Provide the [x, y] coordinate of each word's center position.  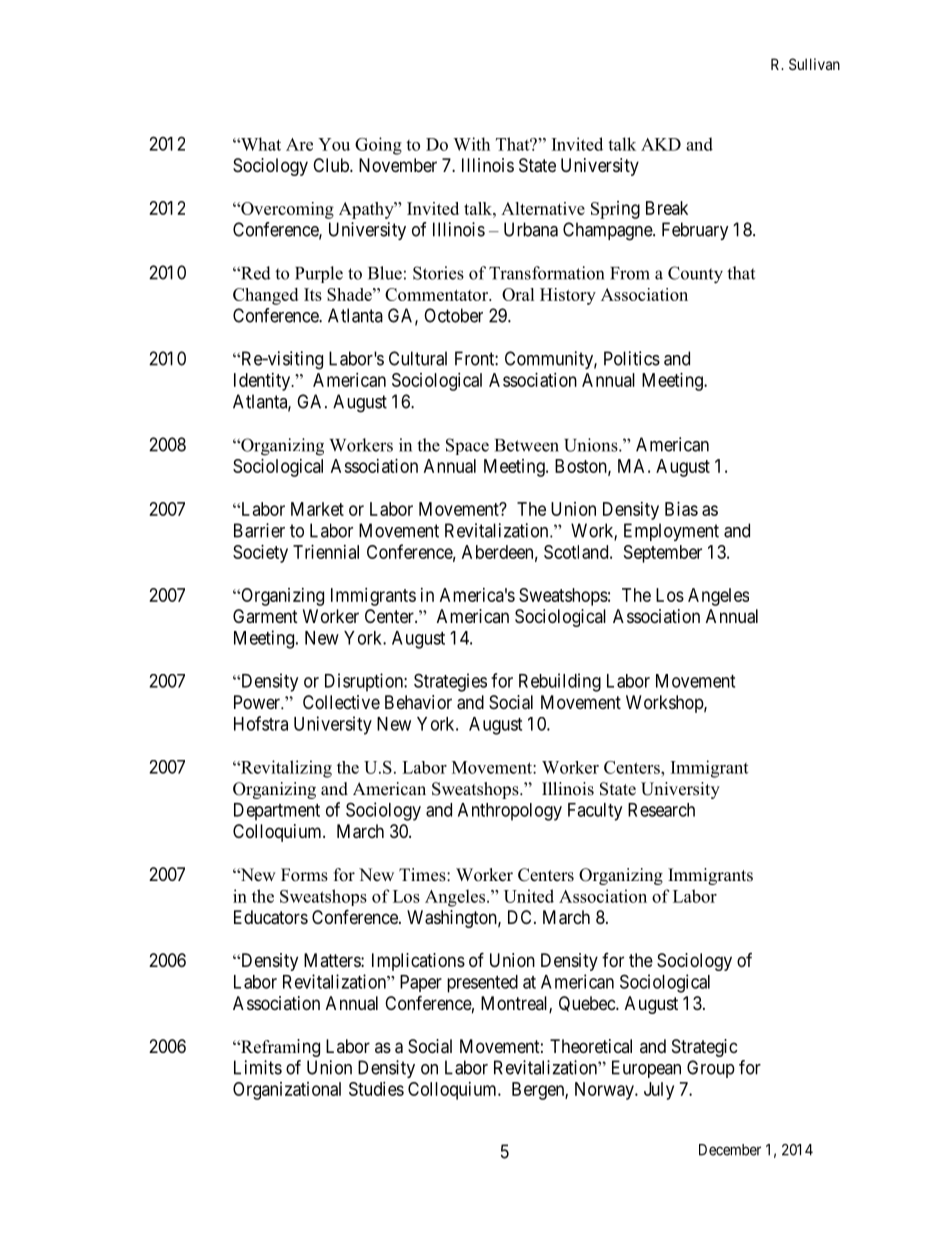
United [529, 896]
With [471, 144]
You [334, 144]
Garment [265, 616]
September [663, 554]
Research [661, 810]
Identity [263, 382]
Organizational [287, 1091]
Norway [605, 1091]
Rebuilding [560, 682]
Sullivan [814, 64]
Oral [518, 294]
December [730, 1150]
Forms [304, 875]
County [695, 275]
